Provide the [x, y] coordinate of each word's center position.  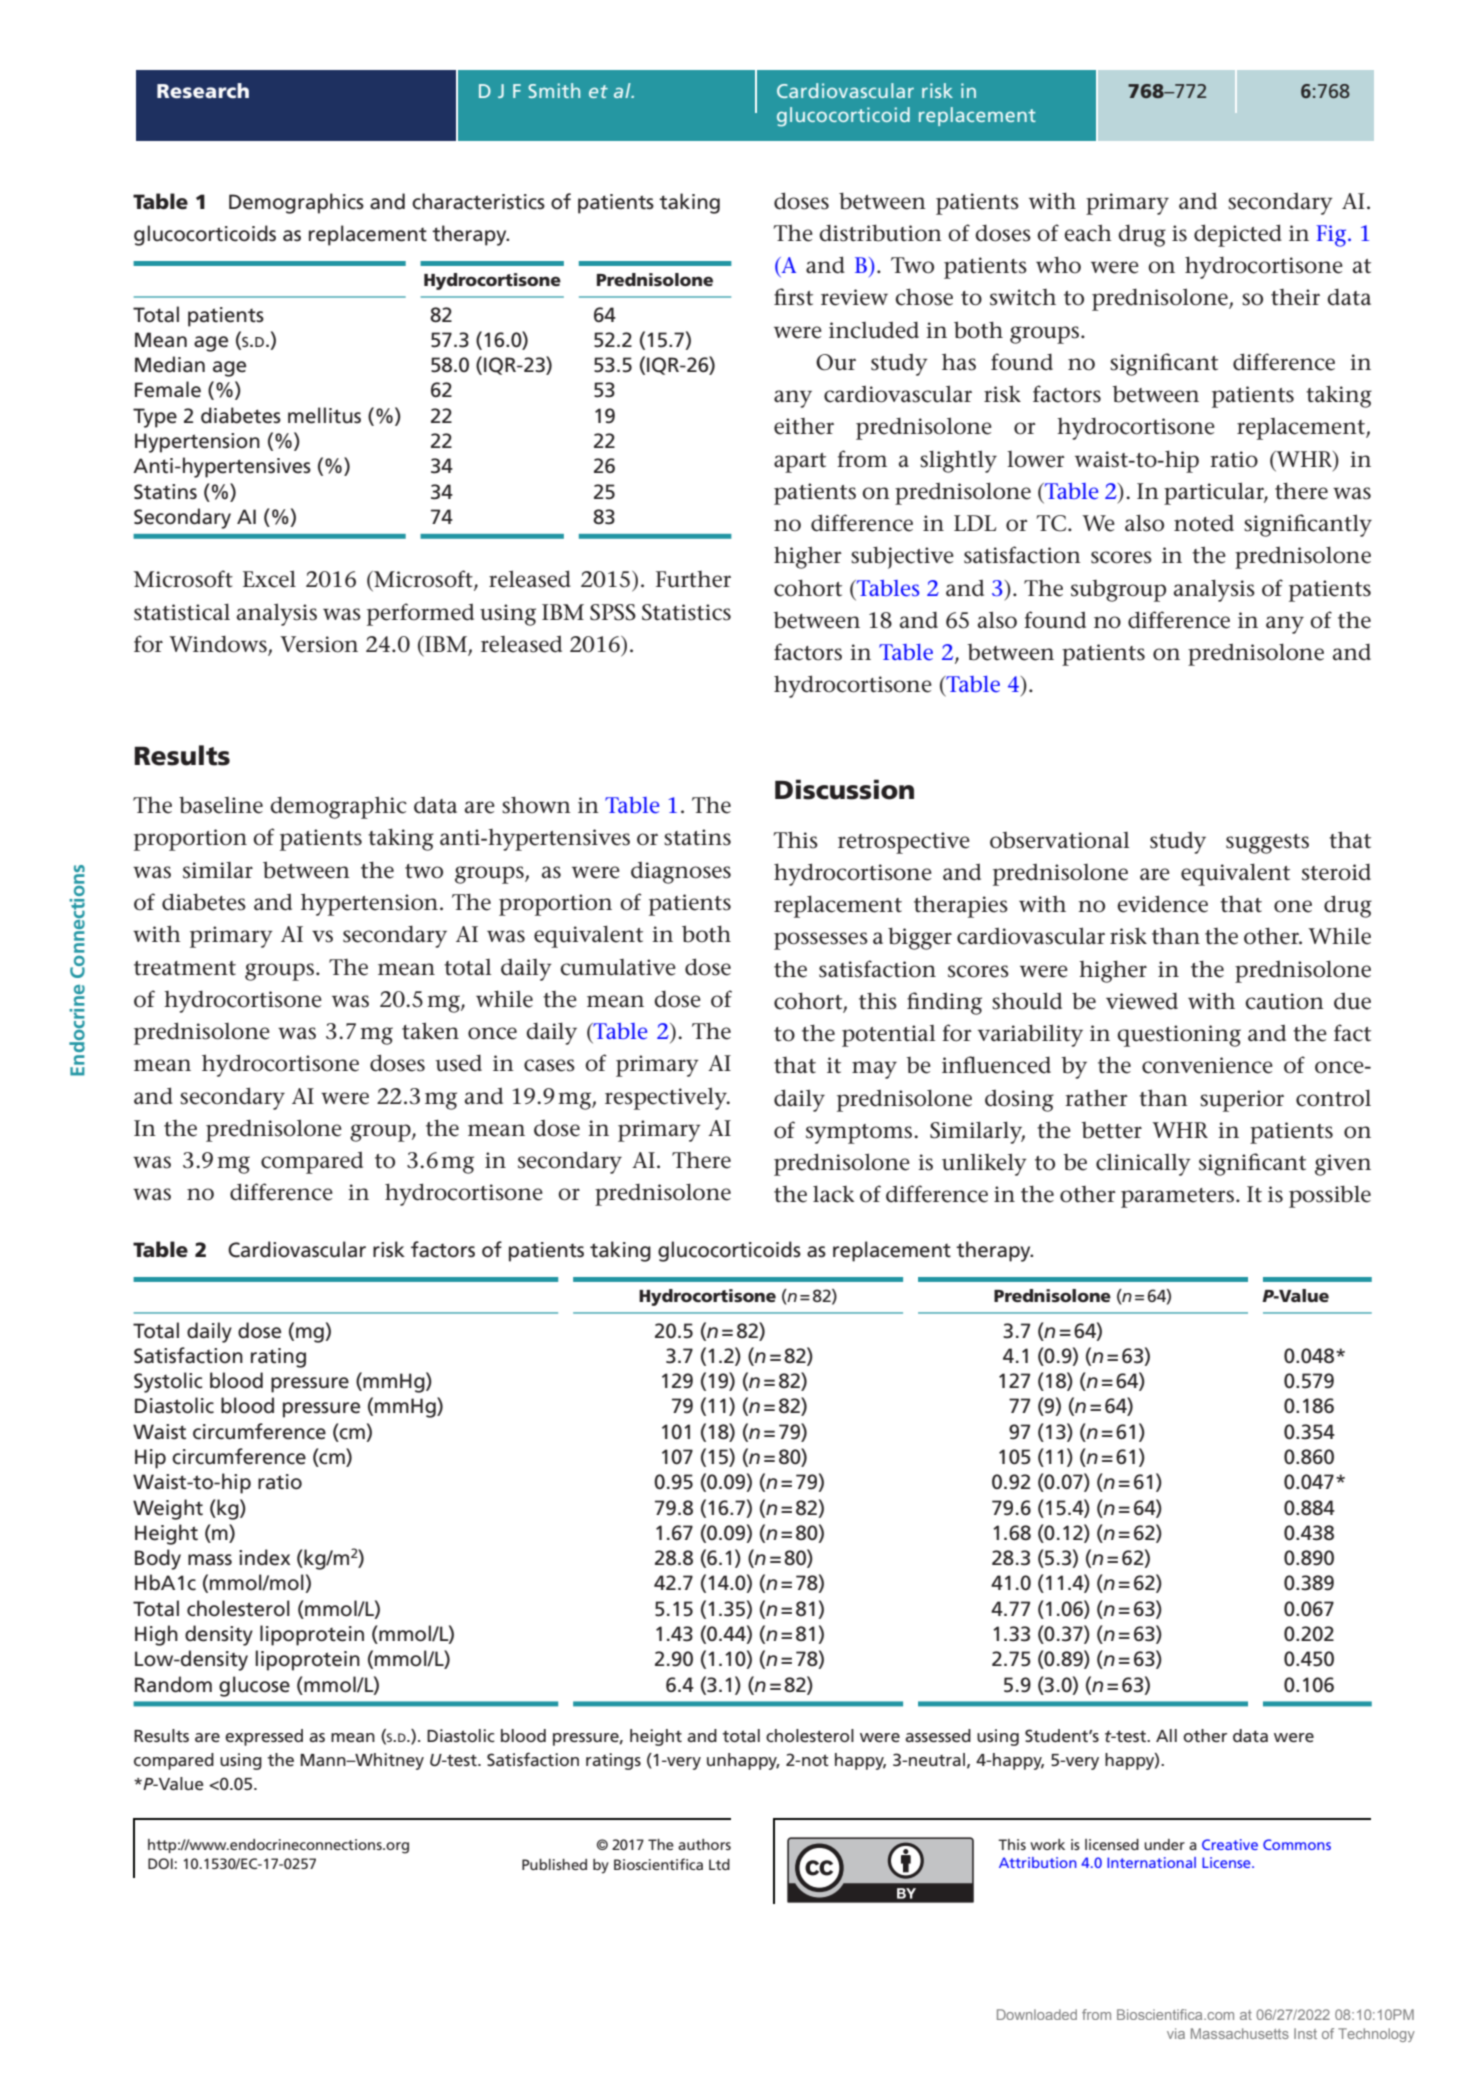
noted [1204, 523]
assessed [938, 1735]
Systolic [168, 1382]
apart [800, 463]
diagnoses [681, 872]
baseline [221, 805]
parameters [1177, 1198]
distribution [880, 233]
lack [833, 1194]
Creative [1230, 1844]
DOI [161, 1863]
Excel [269, 579]
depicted [1238, 235]
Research [203, 90]
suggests [1267, 844]
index [264, 1557]
